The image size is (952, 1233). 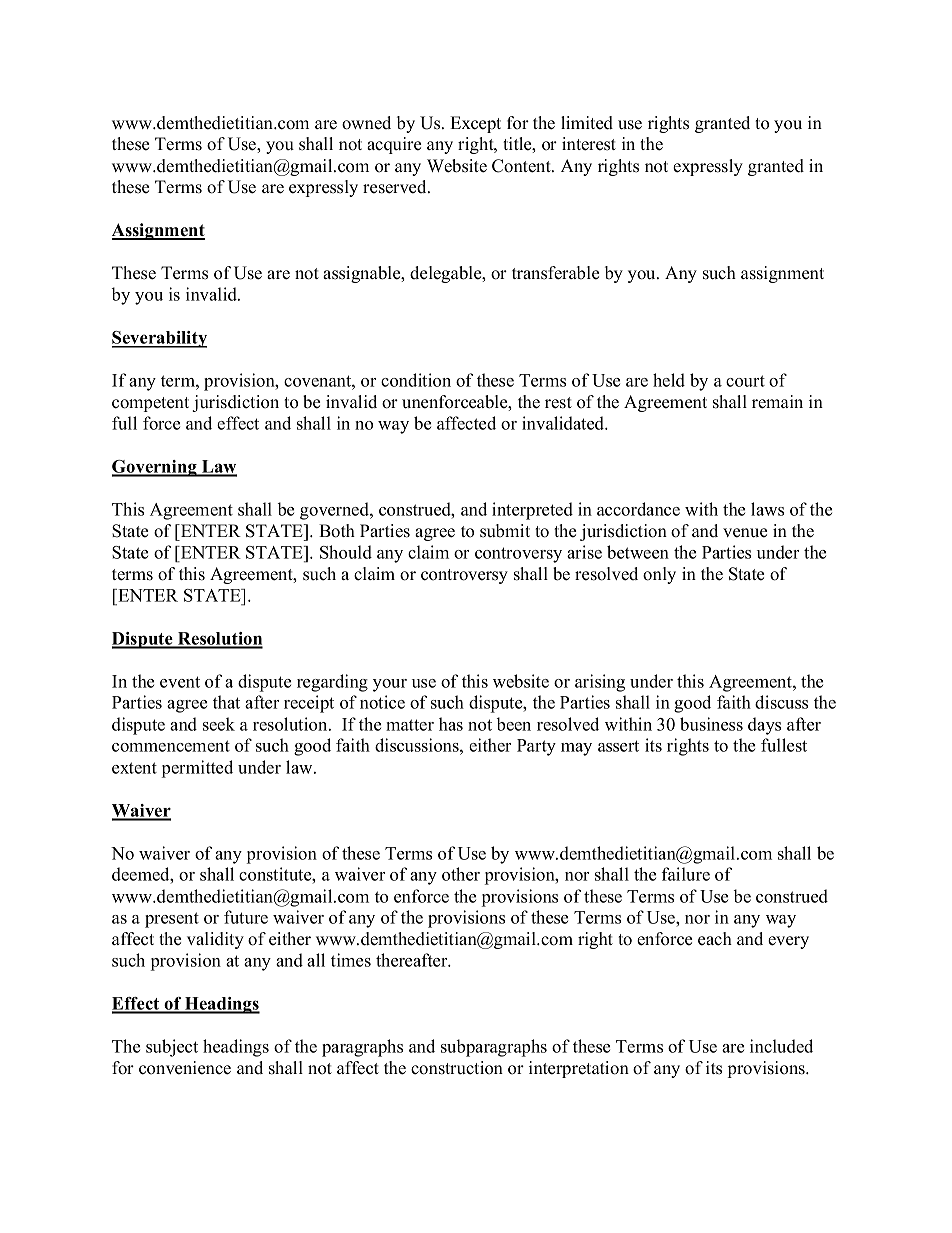 I want to click on event, so click(x=180, y=682).
